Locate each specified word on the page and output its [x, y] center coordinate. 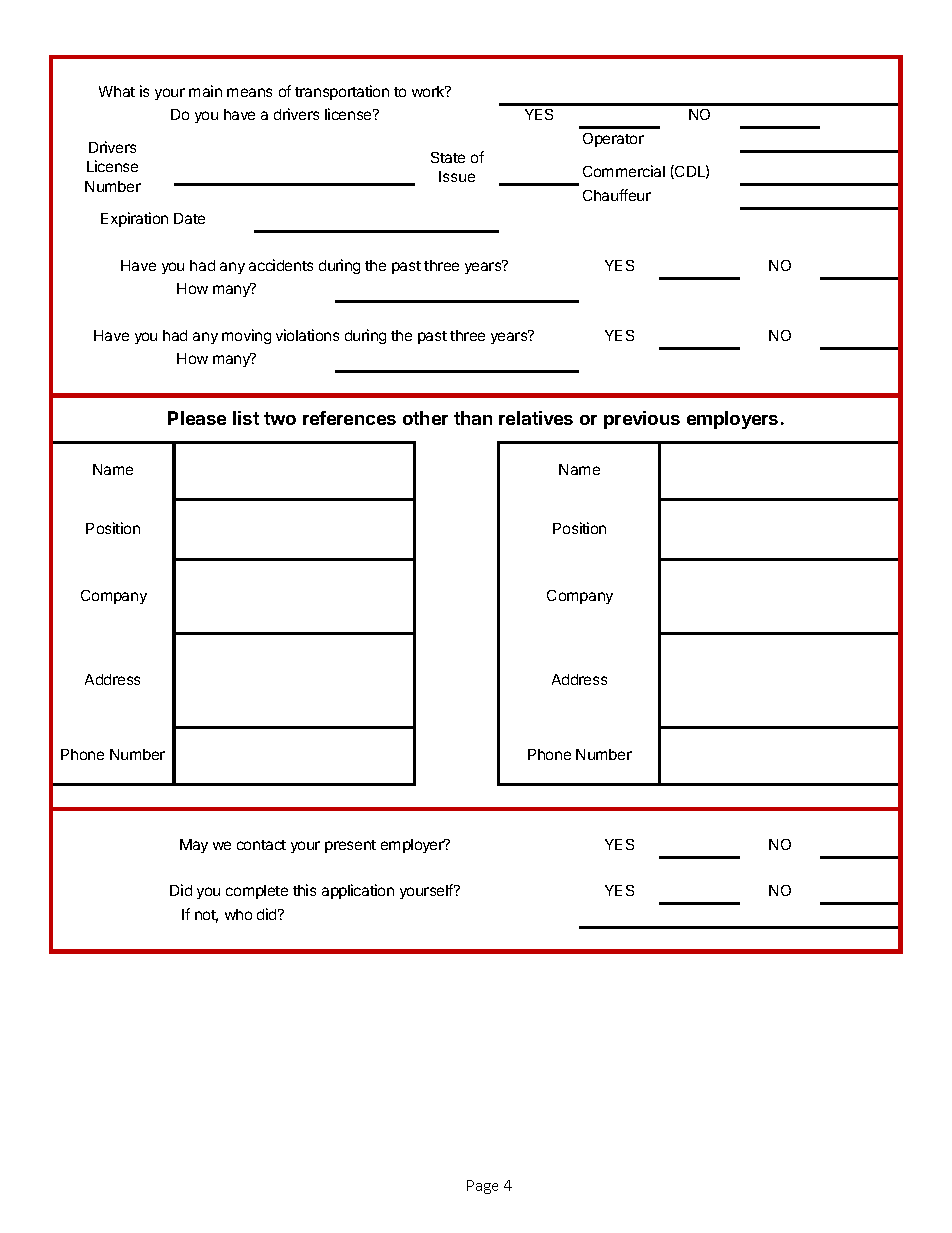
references [349, 418]
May [194, 846]
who [238, 914]
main [205, 91]
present [350, 846]
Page [482, 1187]
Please [197, 418]
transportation [342, 92]
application [358, 891]
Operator [613, 140]
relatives [536, 418]
